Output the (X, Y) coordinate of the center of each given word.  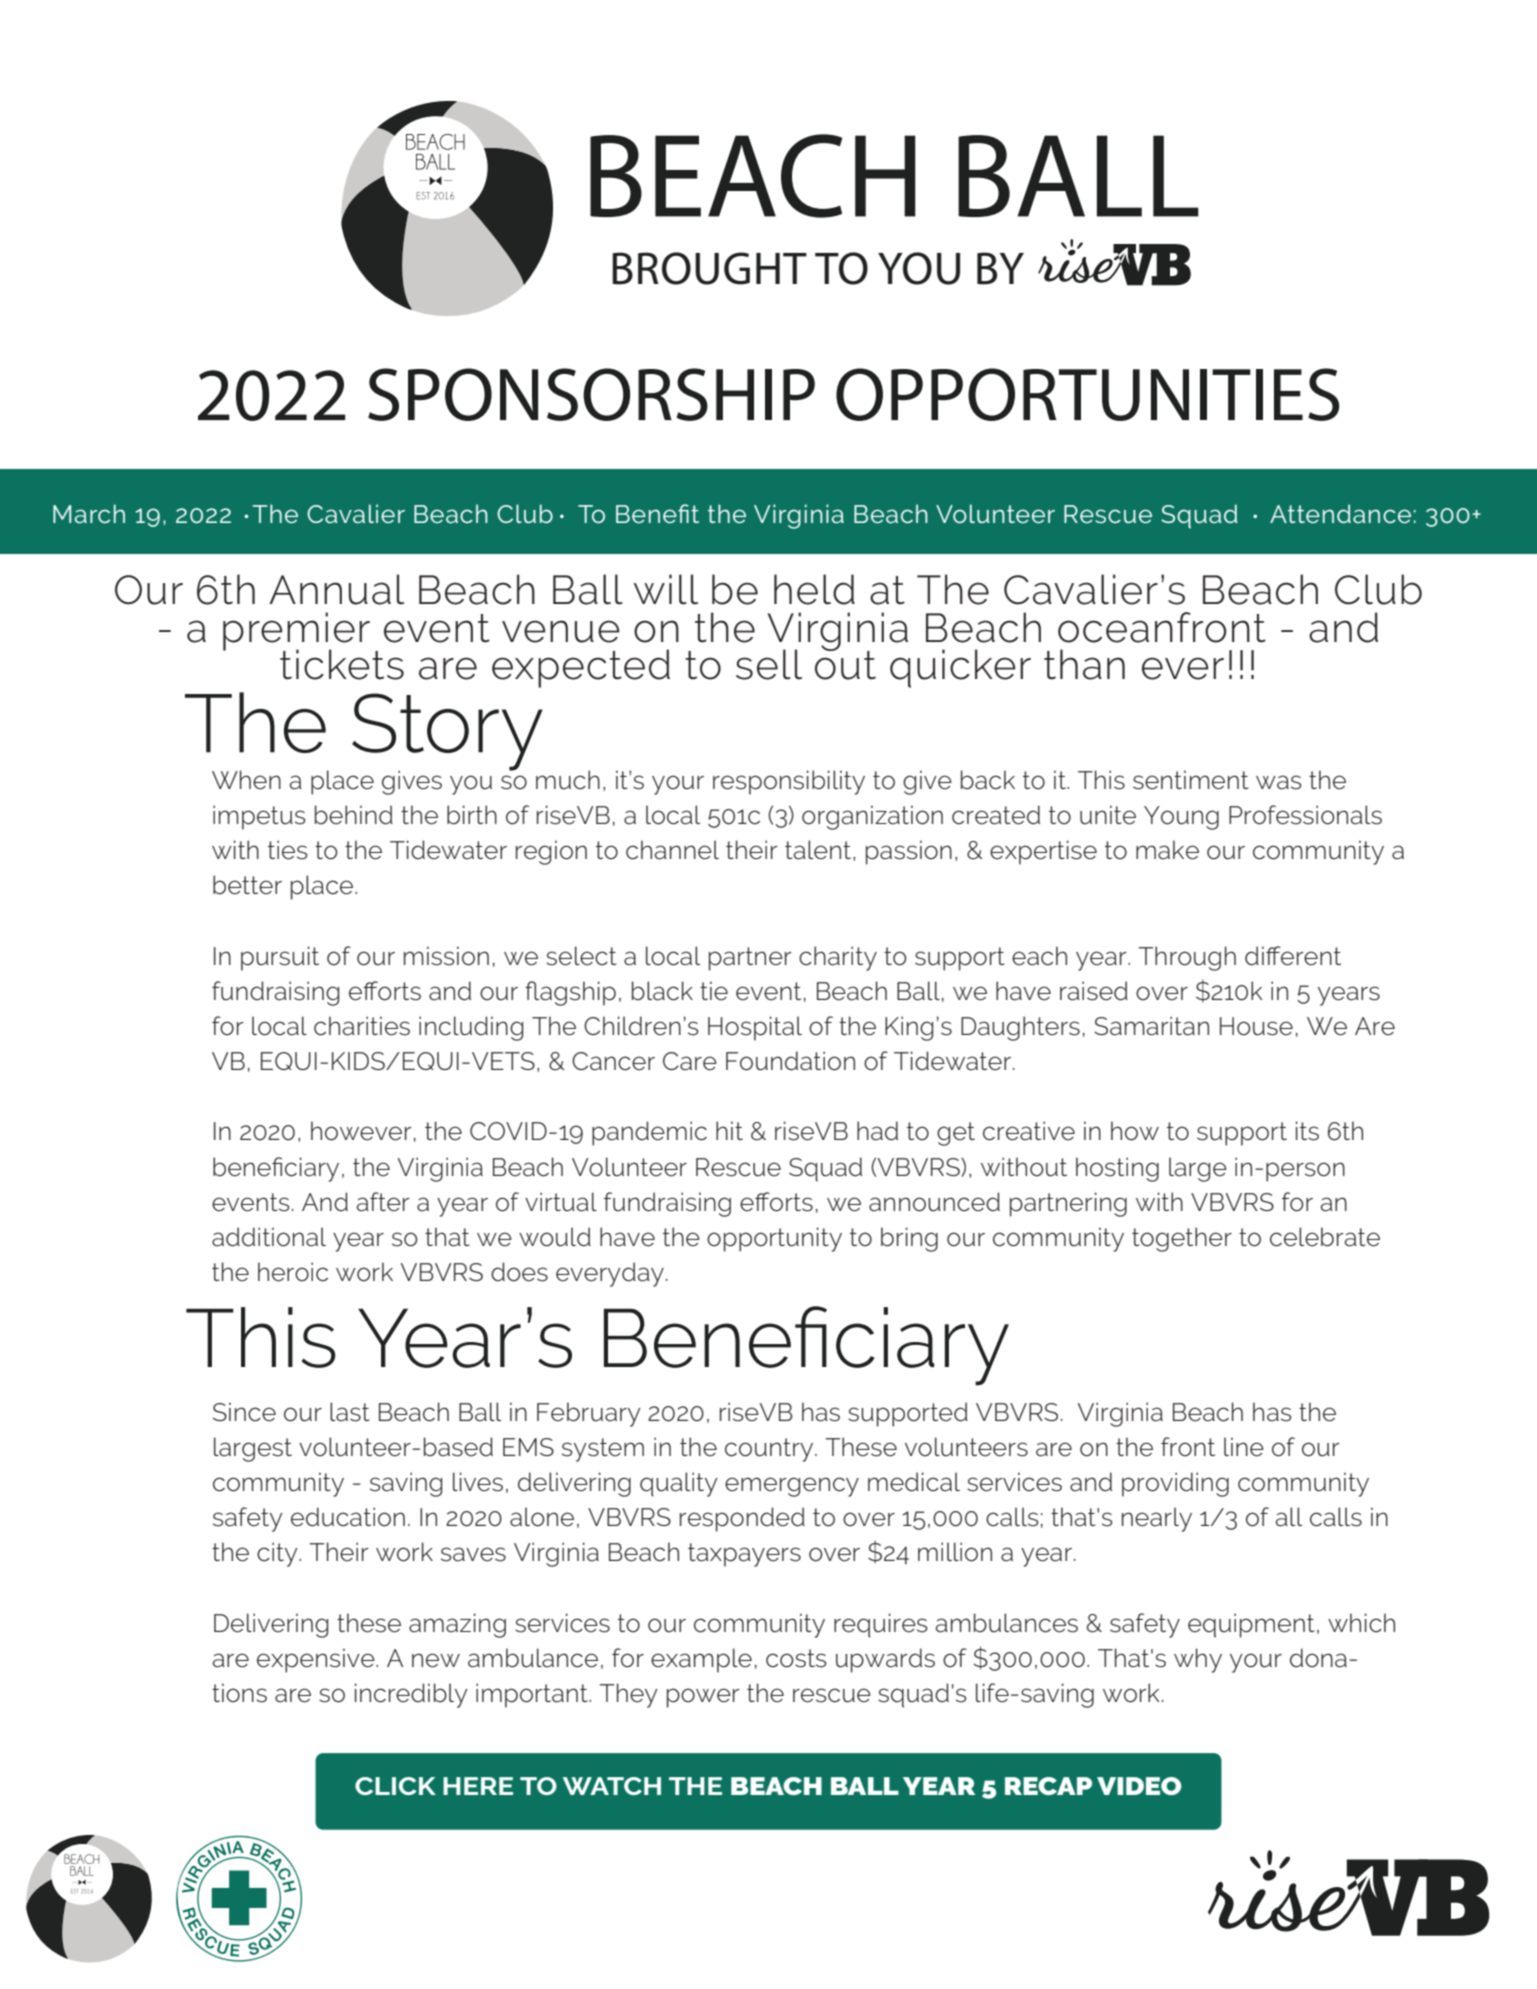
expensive (317, 1660)
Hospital (755, 1028)
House (1256, 1026)
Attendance (1340, 513)
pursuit (280, 958)
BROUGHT (709, 268)
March (89, 513)
